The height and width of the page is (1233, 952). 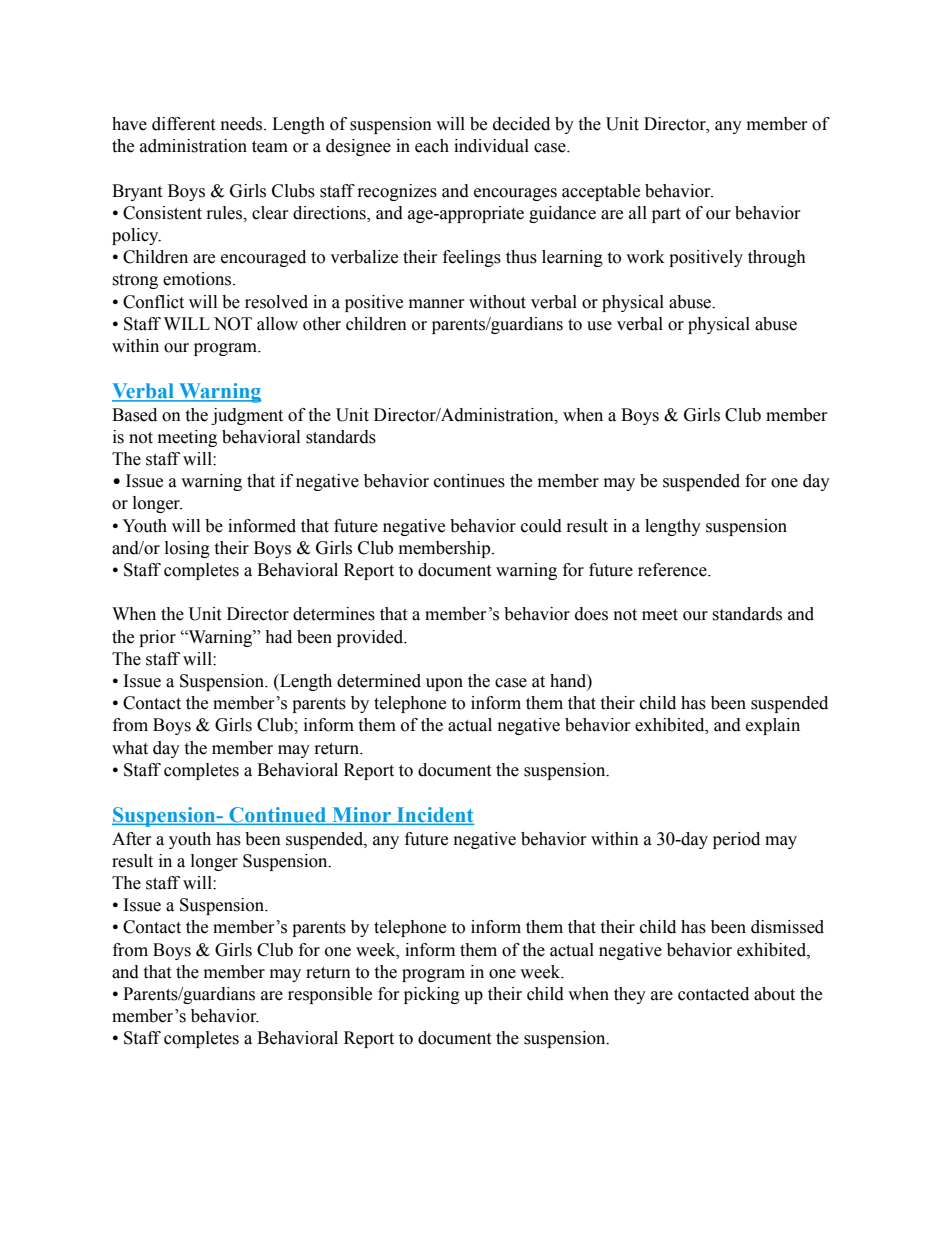 What do you see at coordinates (432, 146) in the page?
I see `each` at bounding box center [432, 146].
